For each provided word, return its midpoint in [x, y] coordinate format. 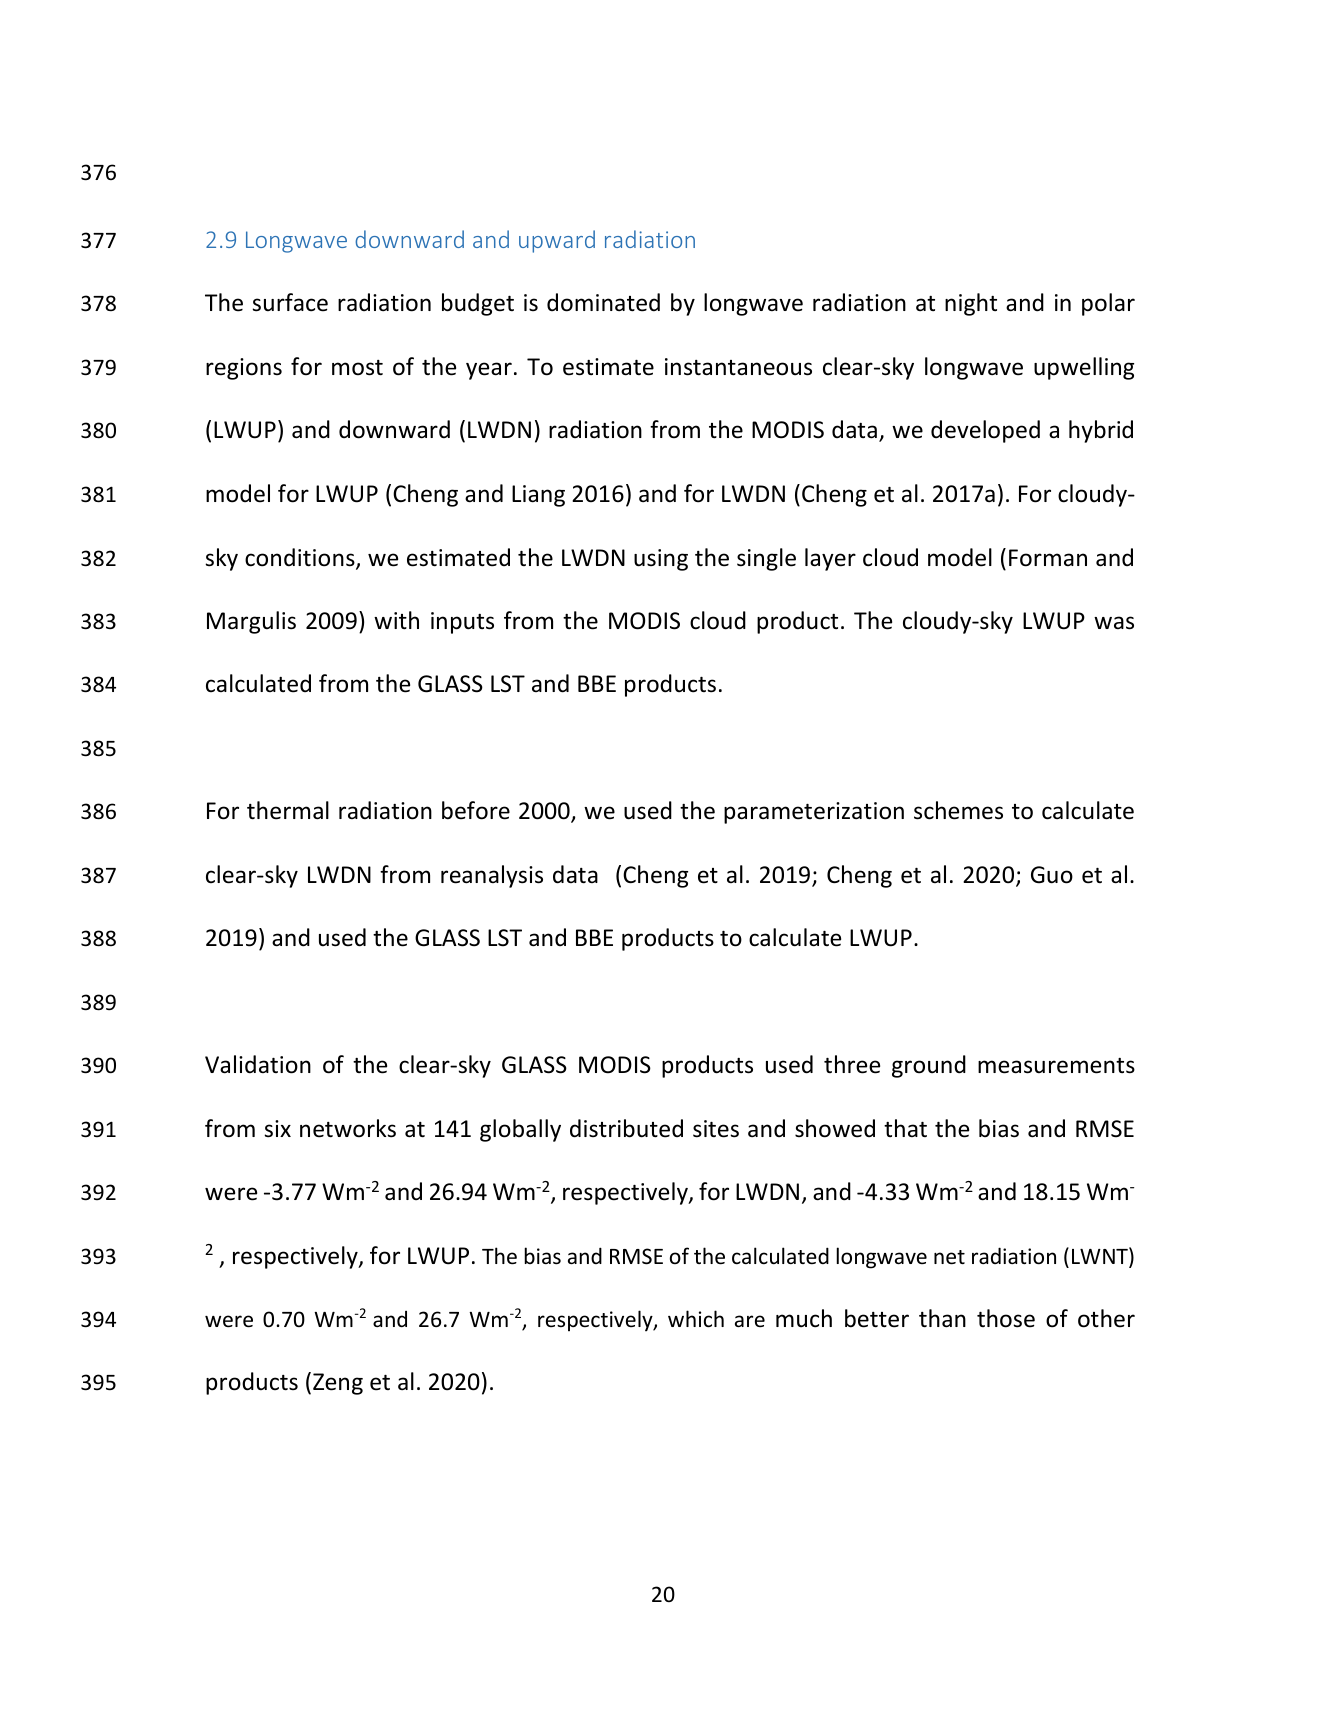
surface [290, 302]
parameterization [814, 813]
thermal [288, 810]
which [696, 1319]
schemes [958, 810]
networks [348, 1128]
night [971, 304]
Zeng [338, 1384]
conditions [301, 558]
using [661, 560]
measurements [1056, 1066]
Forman [1048, 558]
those [1006, 1318]
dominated [603, 302]
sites [716, 1129]
